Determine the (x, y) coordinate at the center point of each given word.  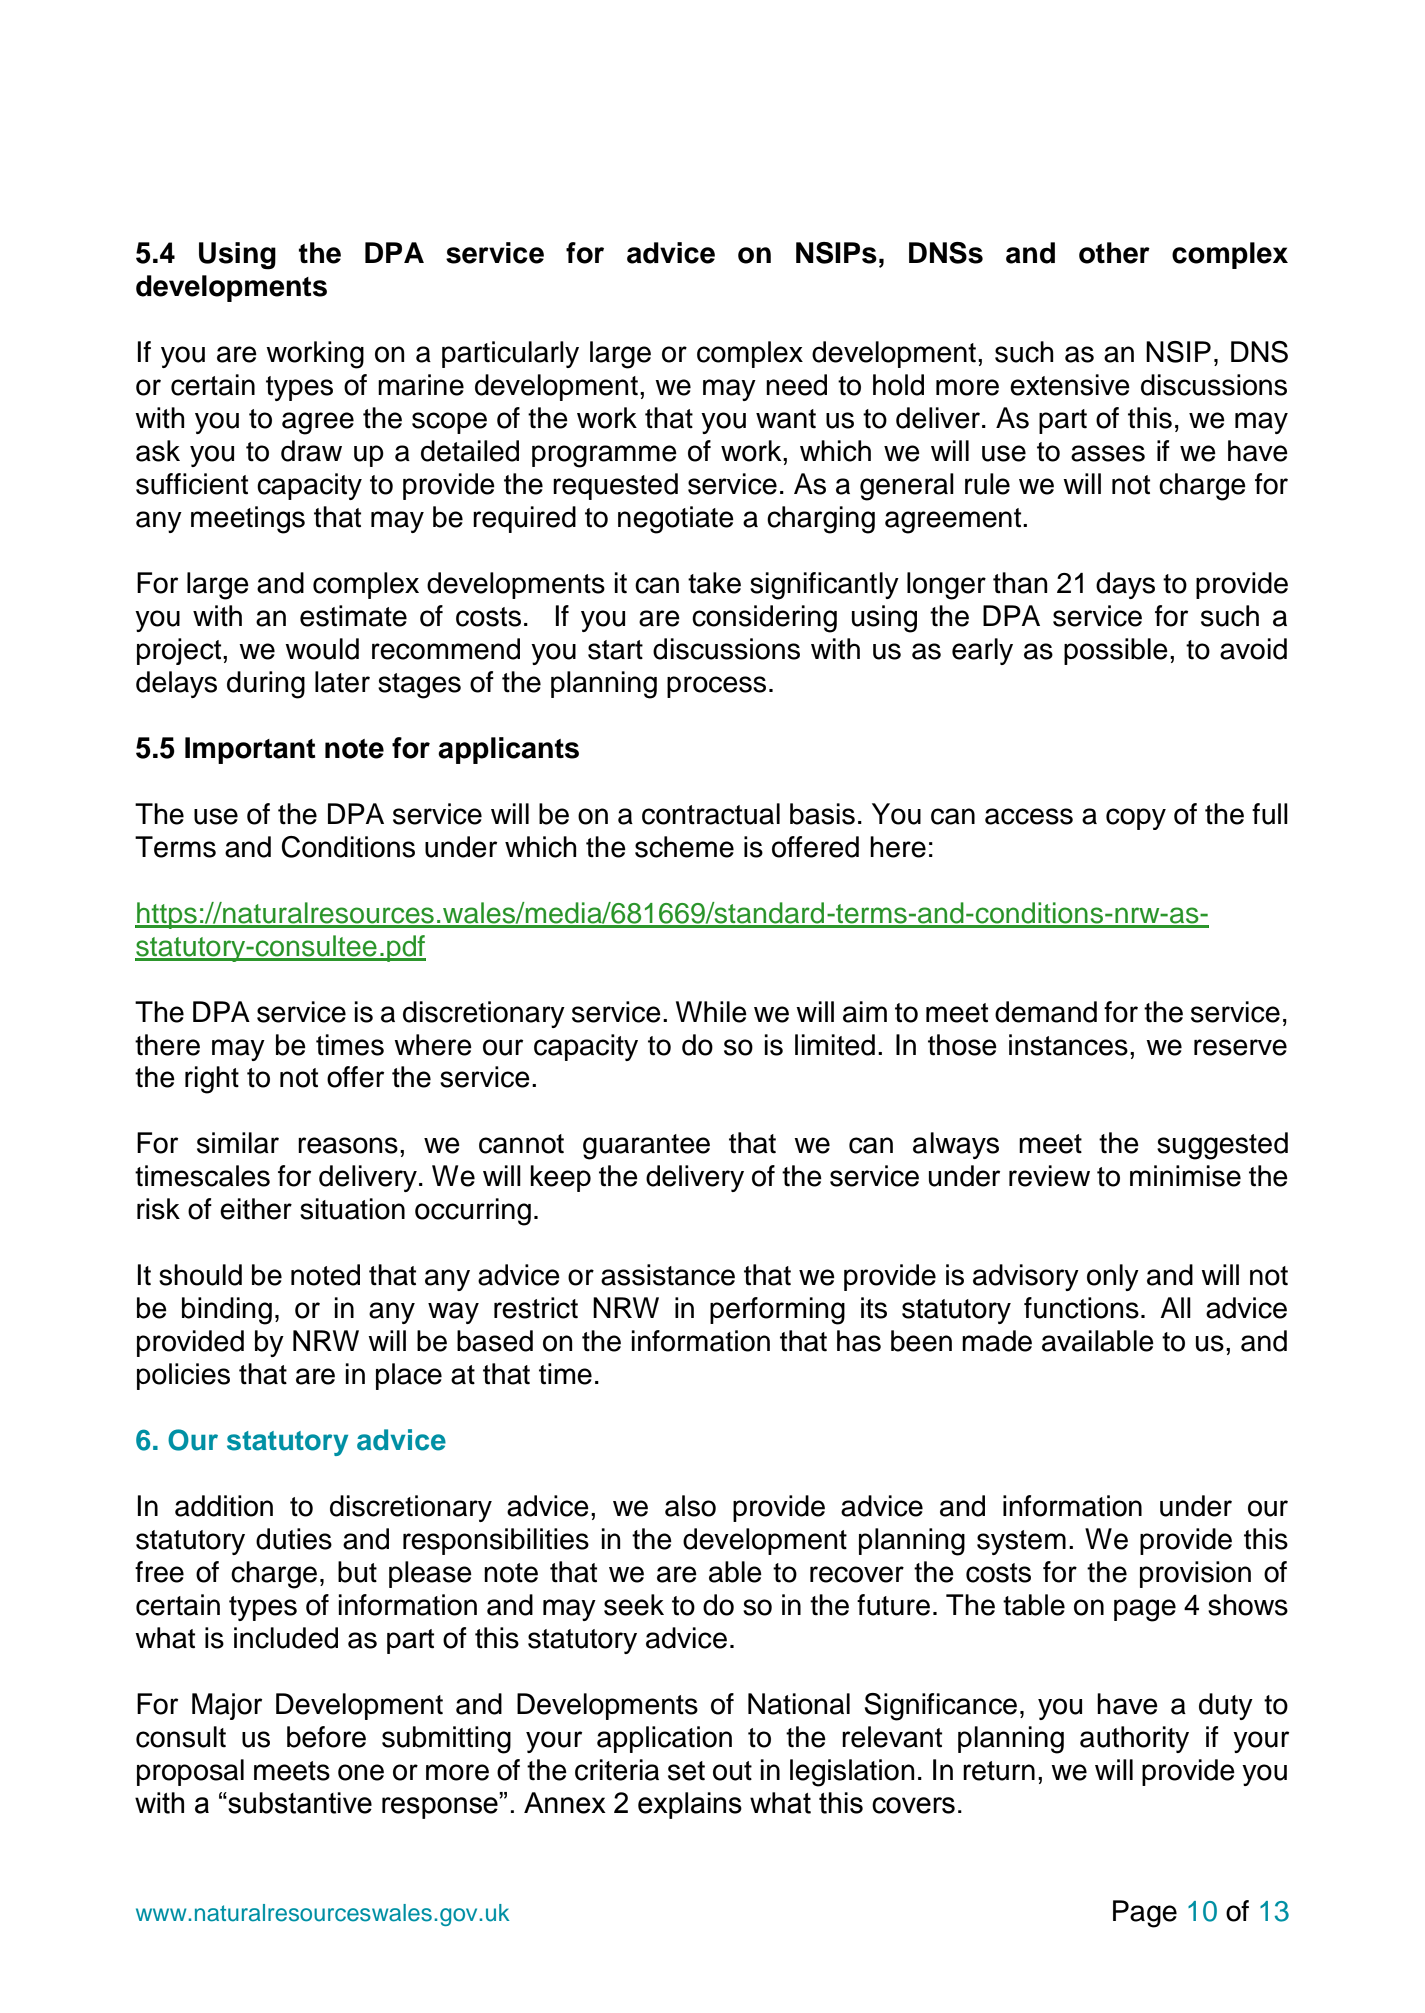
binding (227, 1311)
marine (421, 385)
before (326, 1737)
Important (250, 750)
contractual (711, 814)
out (732, 1771)
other (1114, 253)
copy (1136, 819)
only (1113, 1277)
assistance (668, 1275)
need (796, 385)
